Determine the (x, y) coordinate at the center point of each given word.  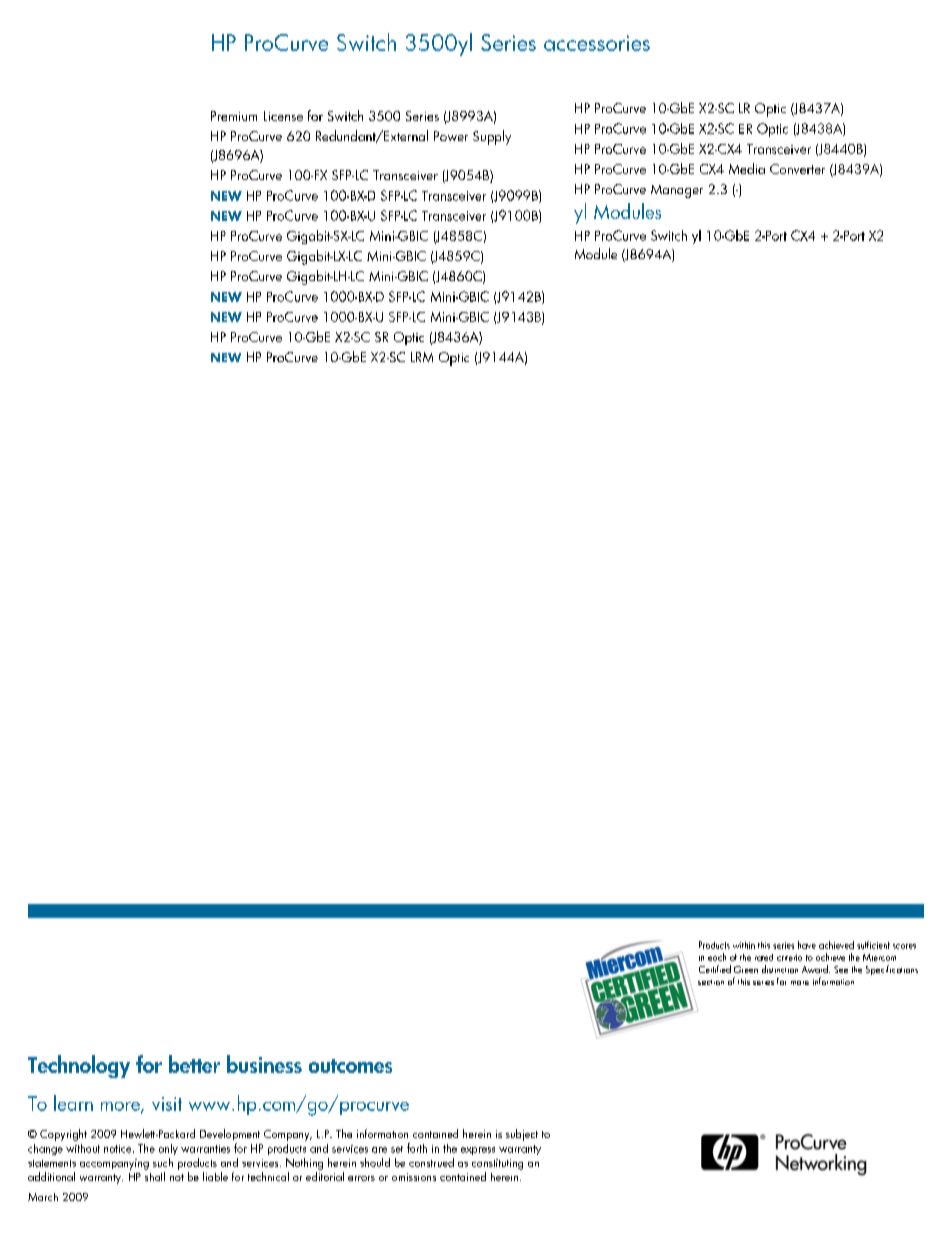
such (163, 1162)
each (717, 957)
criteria (789, 957)
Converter (797, 169)
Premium (234, 116)
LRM (422, 357)
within (744, 945)
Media (747, 168)
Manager (677, 191)
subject (522, 1135)
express (478, 1151)
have (807, 945)
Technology (79, 1066)
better (194, 1064)
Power (451, 136)
